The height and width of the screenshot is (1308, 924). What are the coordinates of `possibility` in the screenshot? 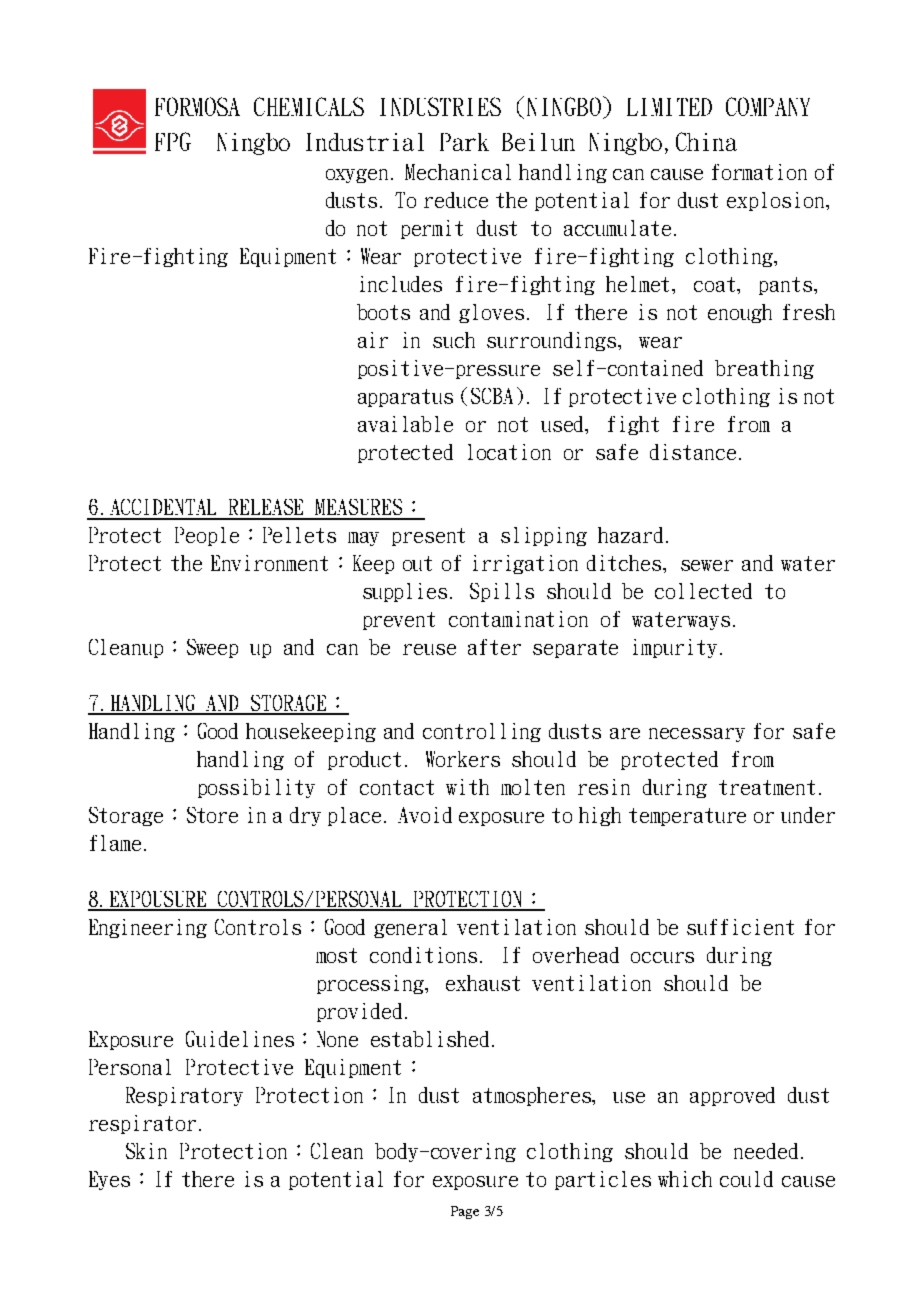 It's located at (256, 788).
